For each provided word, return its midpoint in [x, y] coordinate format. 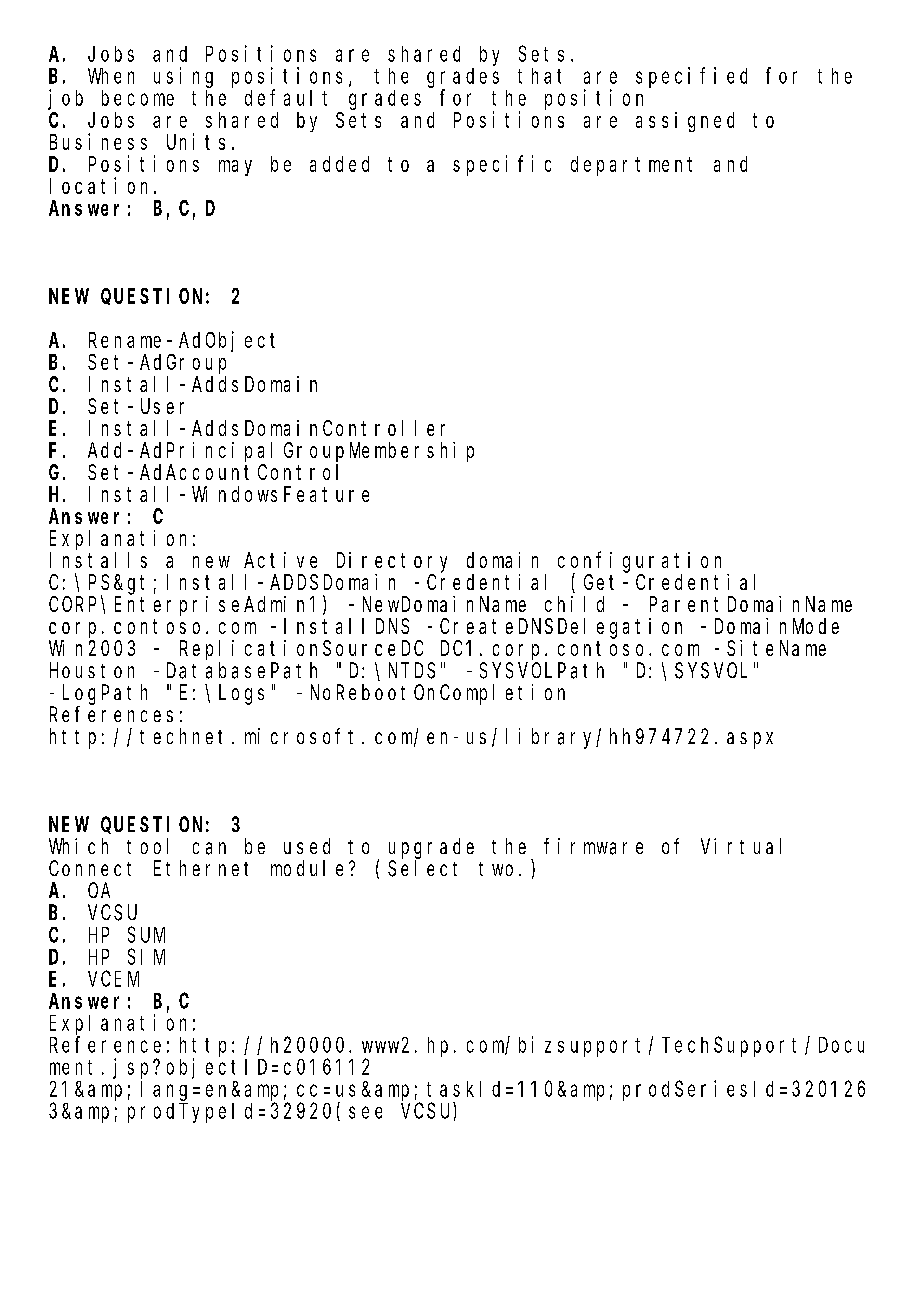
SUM [146, 935]
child [574, 604]
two [496, 869]
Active [280, 560]
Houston [92, 670]
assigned [685, 122]
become [138, 98]
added [339, 164]
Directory [392, 562]
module [307, 868]
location [102, 185]
